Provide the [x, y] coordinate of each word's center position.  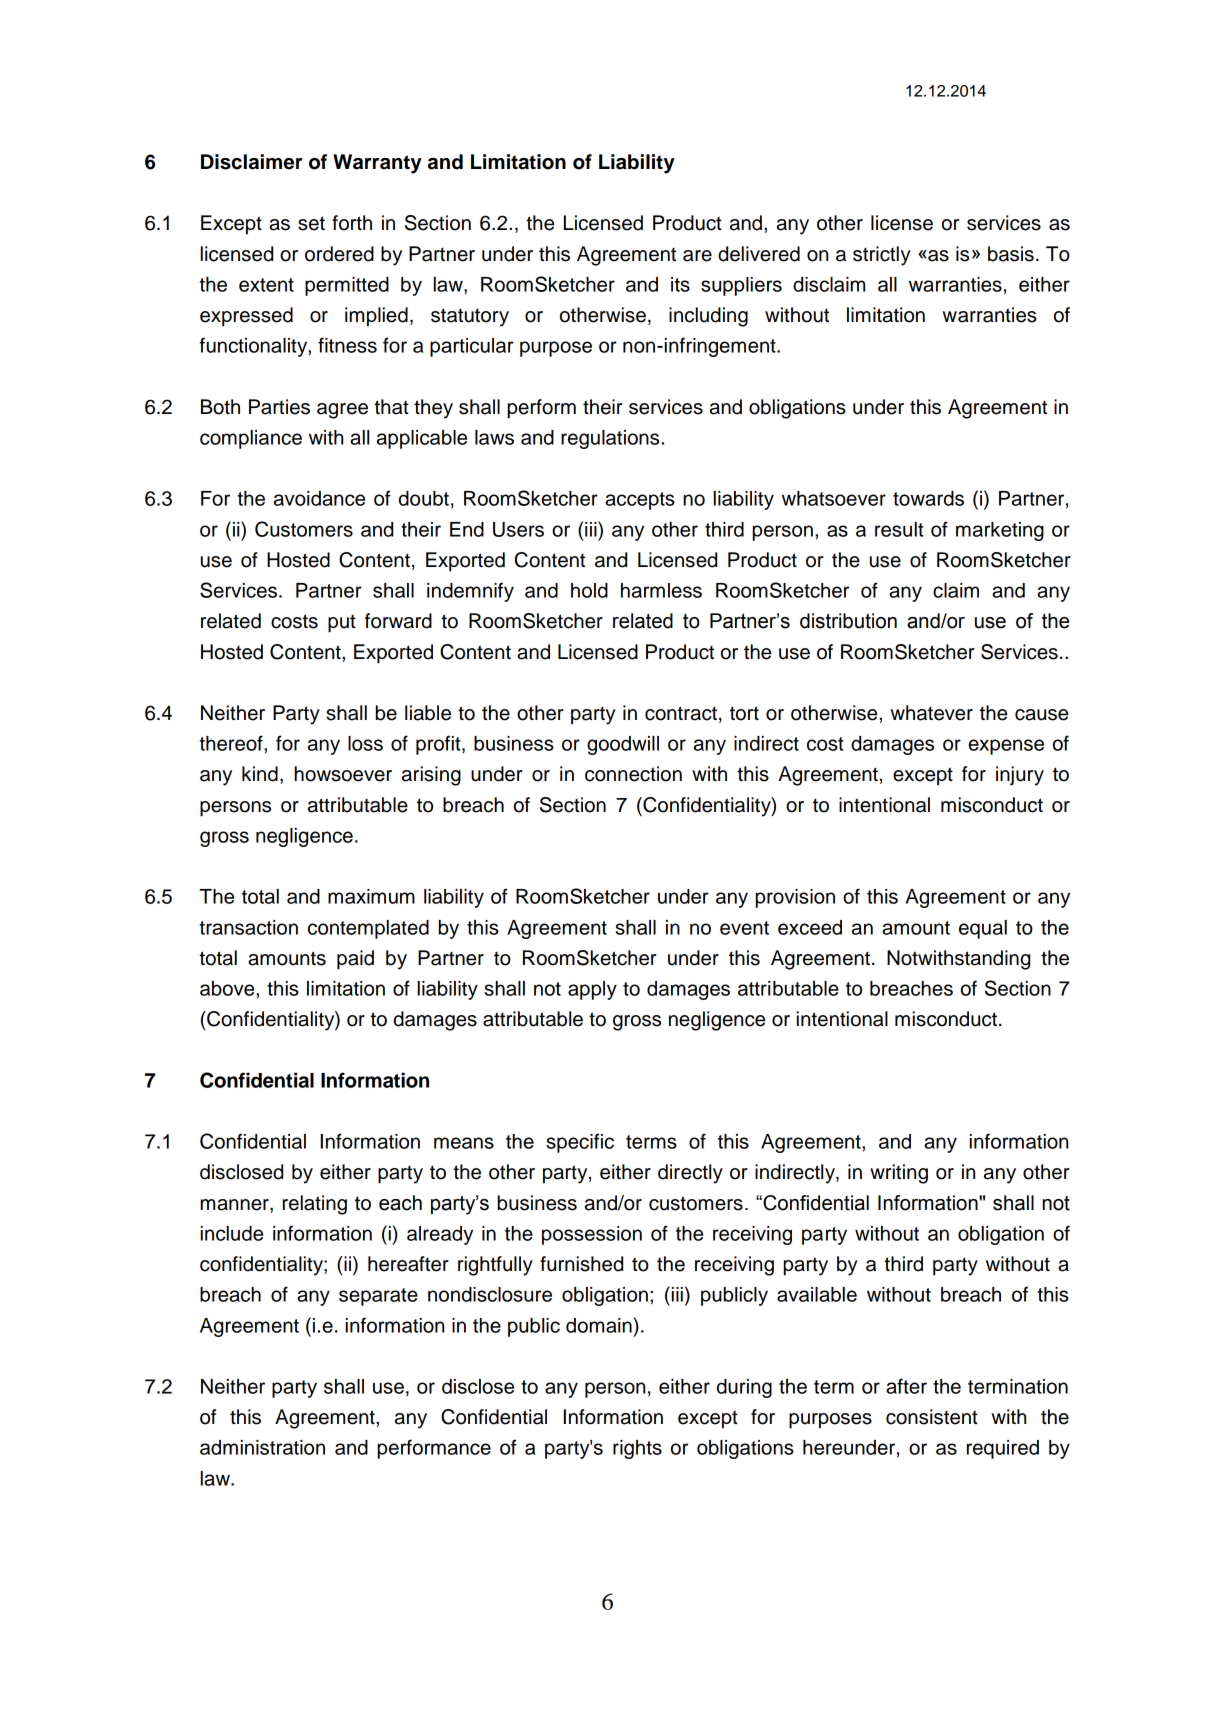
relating [315, 1205]
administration [262, 1447]
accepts [640, 501]
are [697, 256]
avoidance [319, 498]
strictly [882, 256]
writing [899, 1174]
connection [633, 774]
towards [928, 498]
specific [580, 1143]
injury [1020, 776]
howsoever [343, 774]
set [311, 223]
